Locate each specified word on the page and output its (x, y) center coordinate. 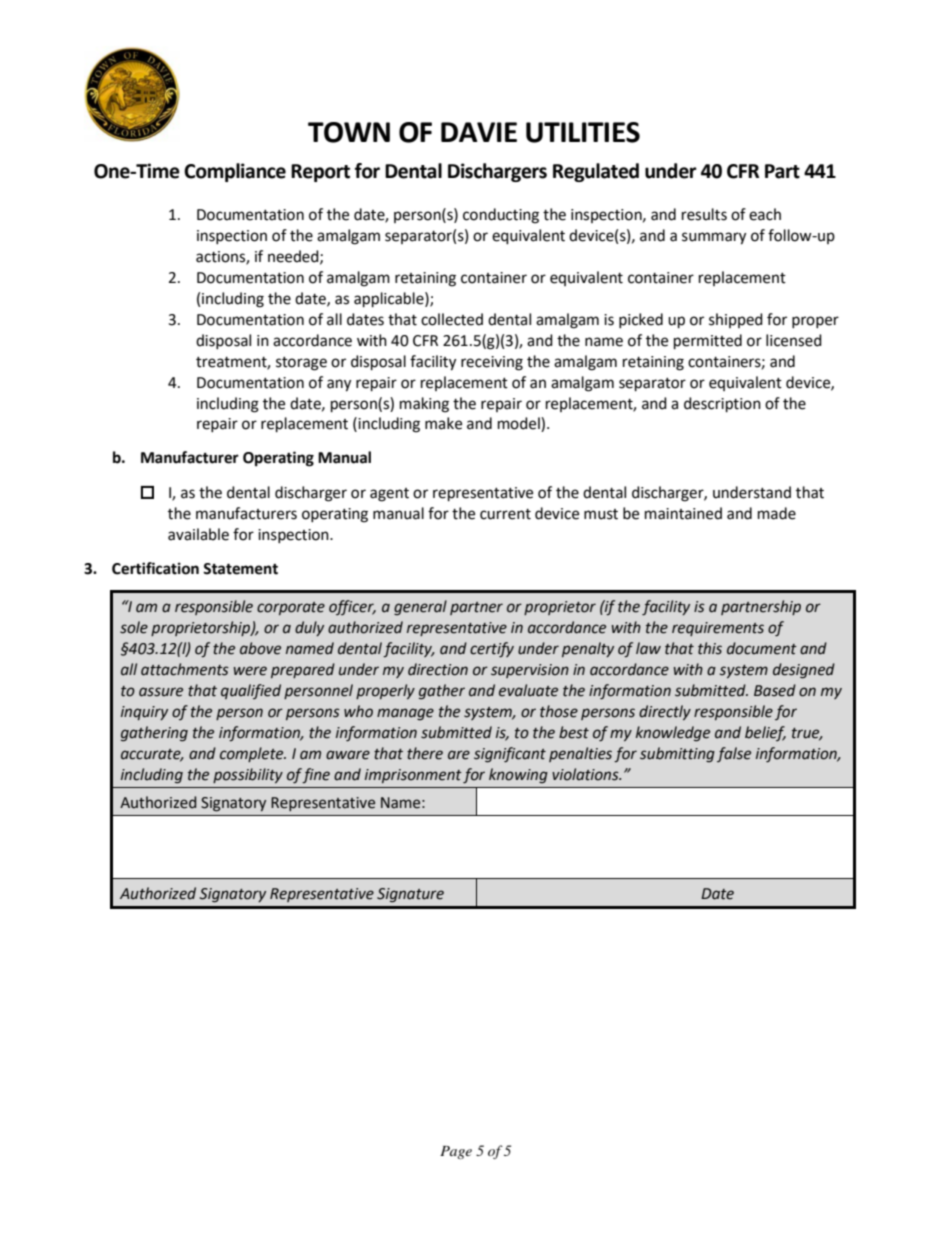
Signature (410, 895)
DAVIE (479, 132)
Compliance (235, 172)
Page (456, 1152)
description (722, 405)
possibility (248, 775)
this (710, 648)
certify (492, 649)
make (443, 423)
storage (301, 364)
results (704, 214)
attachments (185, 669)
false (734, 754)
